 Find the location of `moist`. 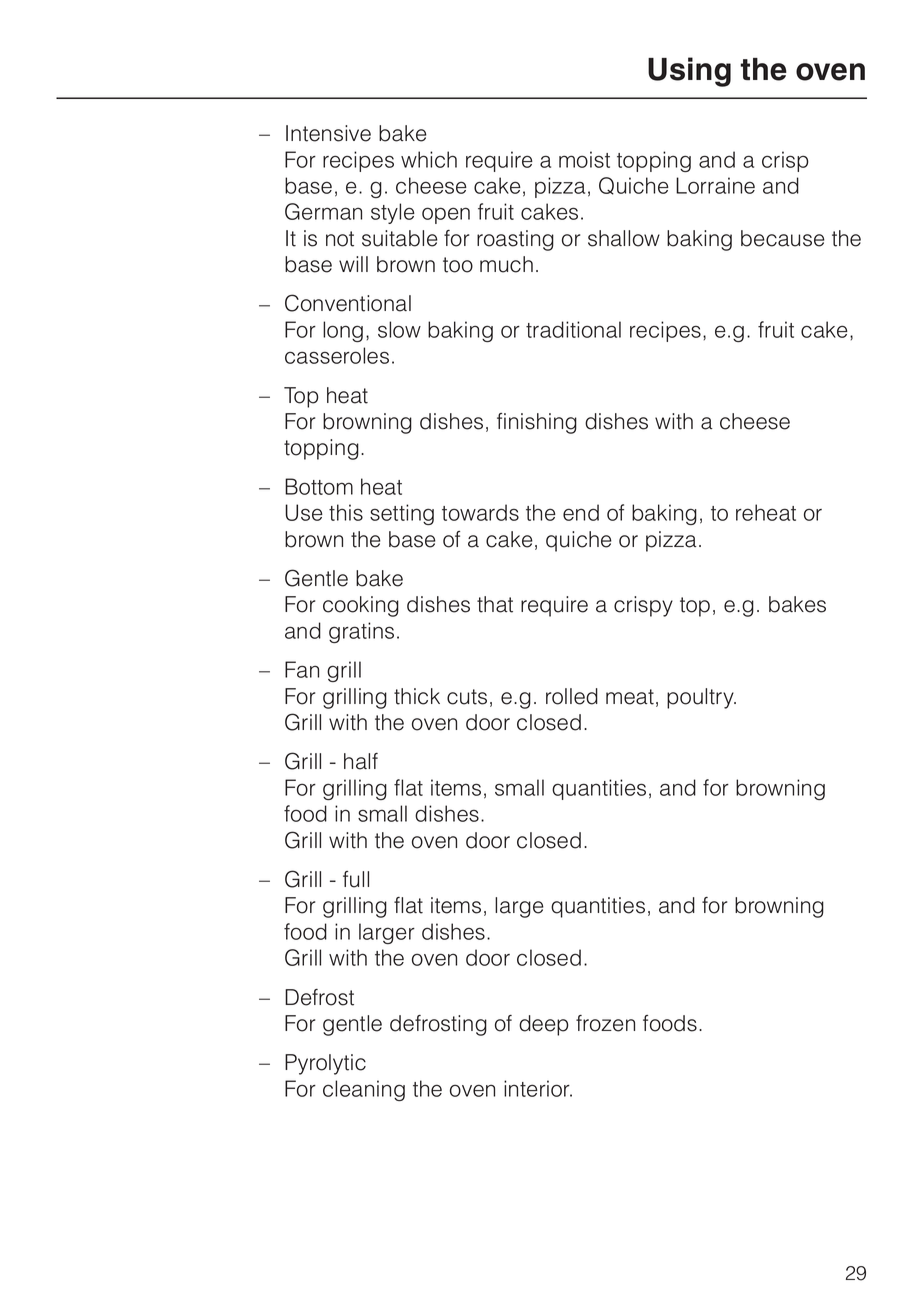

moist is located at coordinates (584, 159).
